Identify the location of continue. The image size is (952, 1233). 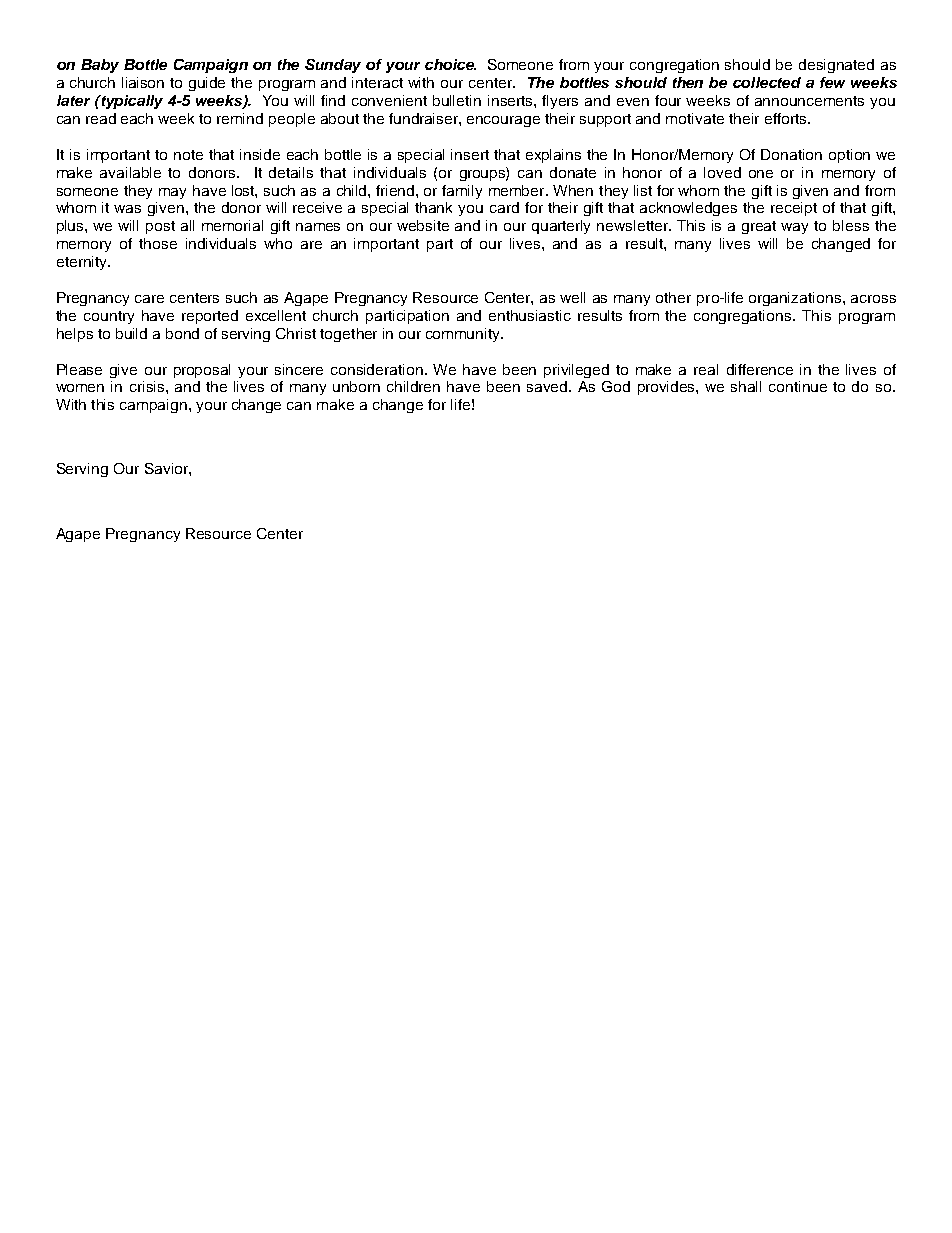
(798, 386).
